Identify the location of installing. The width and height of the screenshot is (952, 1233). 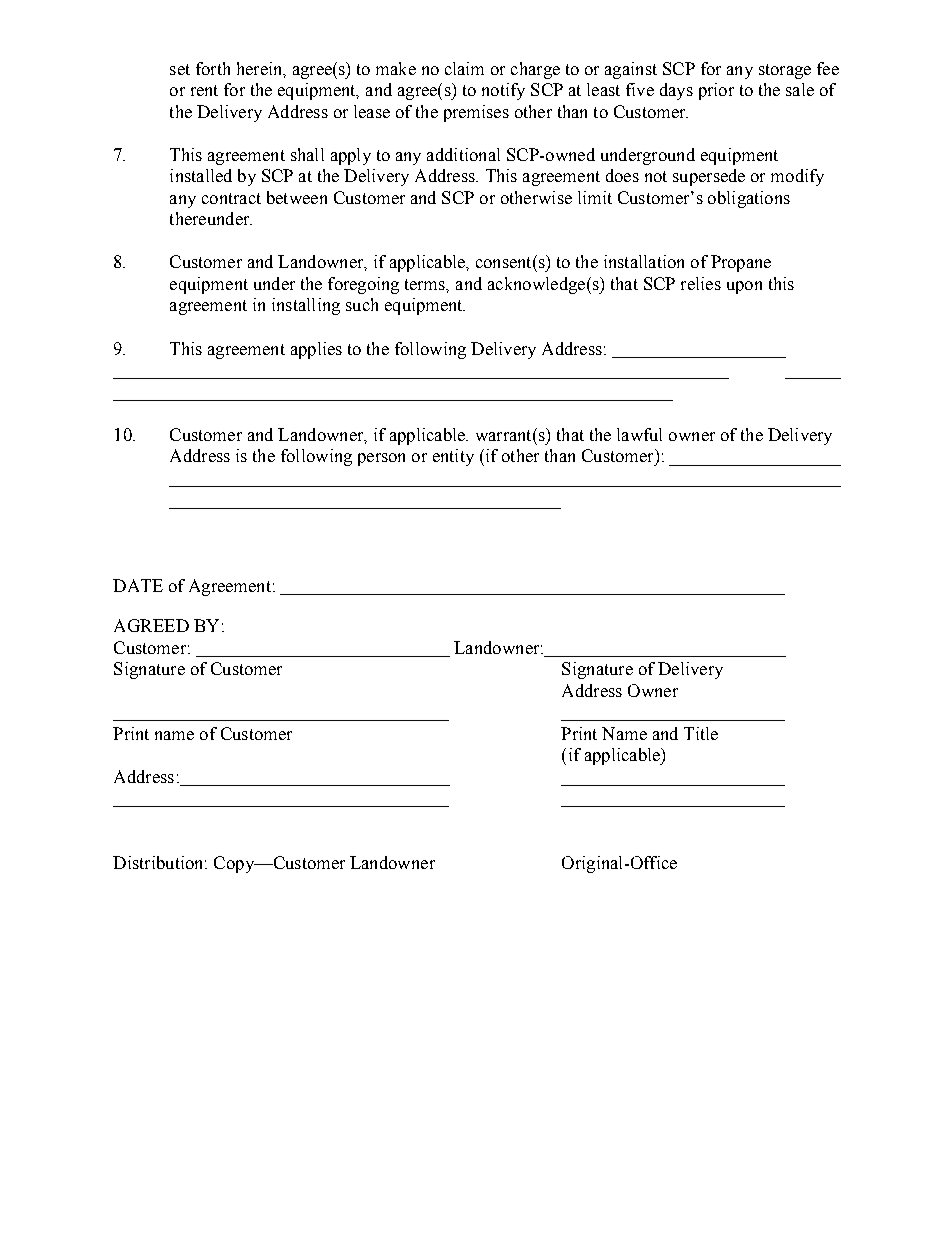
(306, 306).
